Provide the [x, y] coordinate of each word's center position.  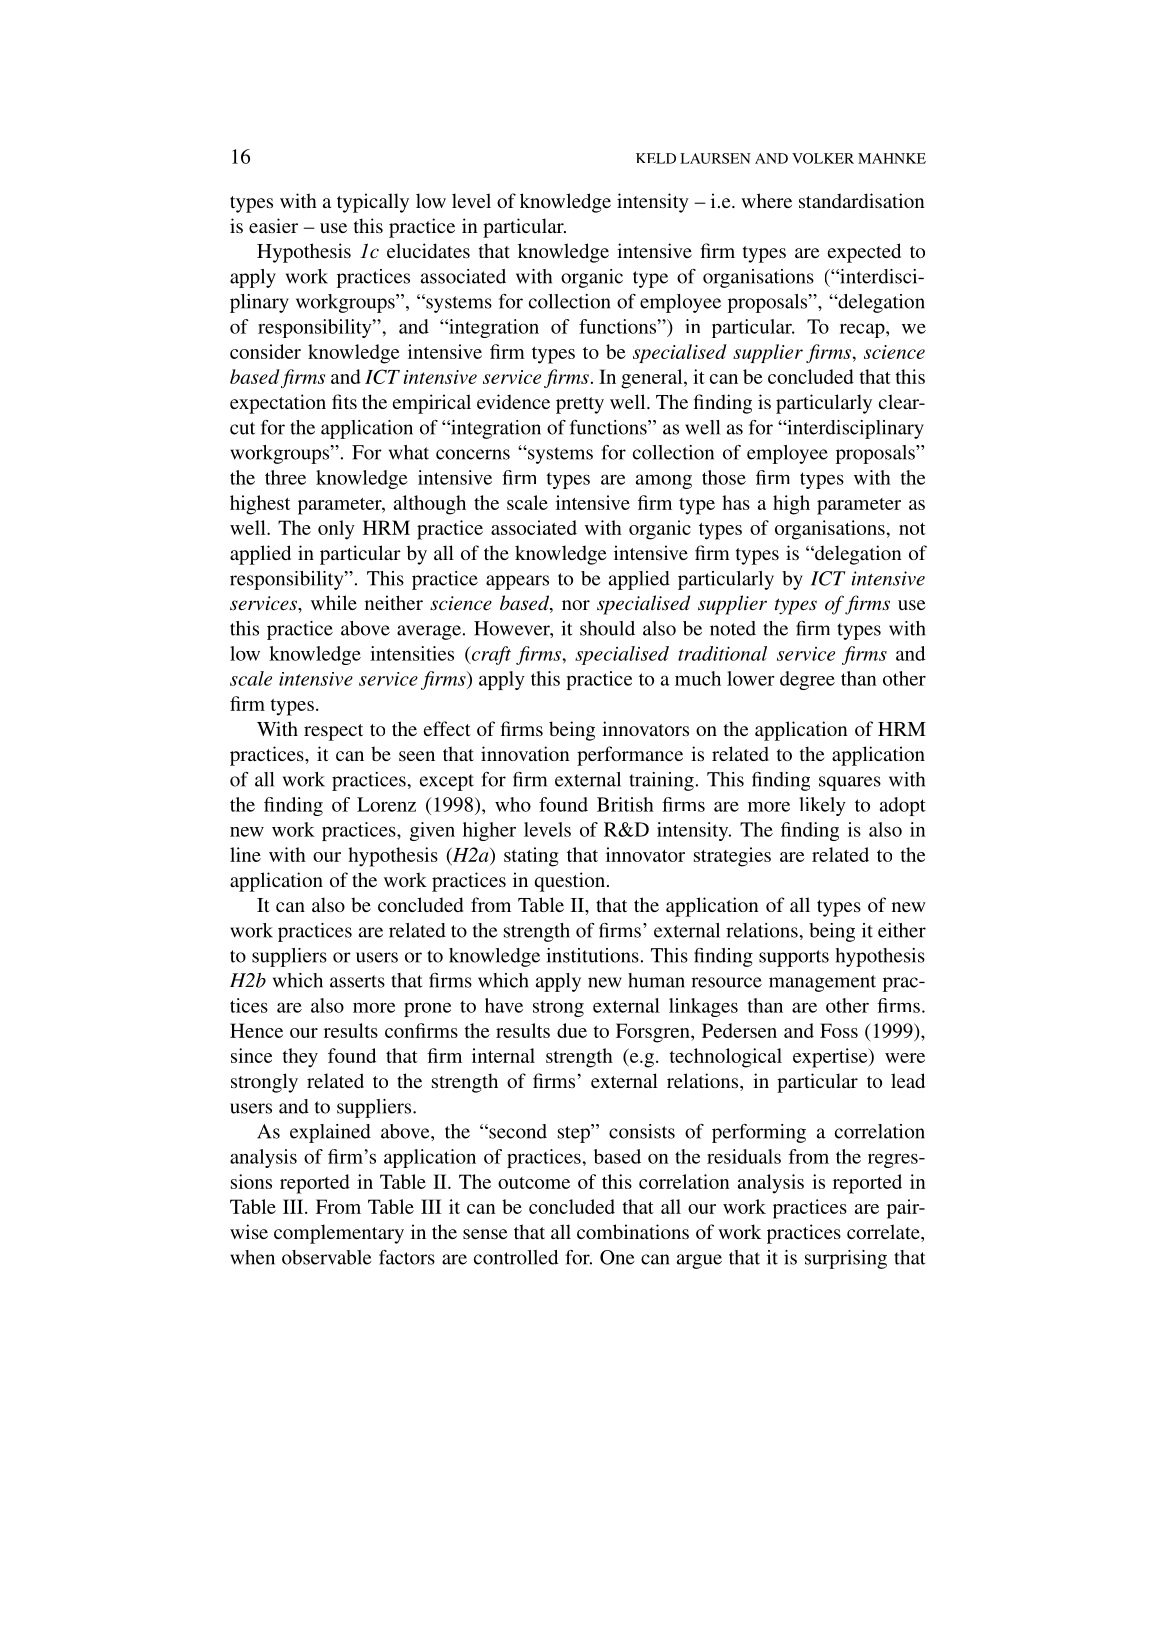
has [736, 502]
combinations [633, 1231]
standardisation [861, 200]
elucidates [428, 250]
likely [822, 806]
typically [373, 203]
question [569, 882]
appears [517, 582]
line [245, 854]
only [336, 530]
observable [327, 1257]
